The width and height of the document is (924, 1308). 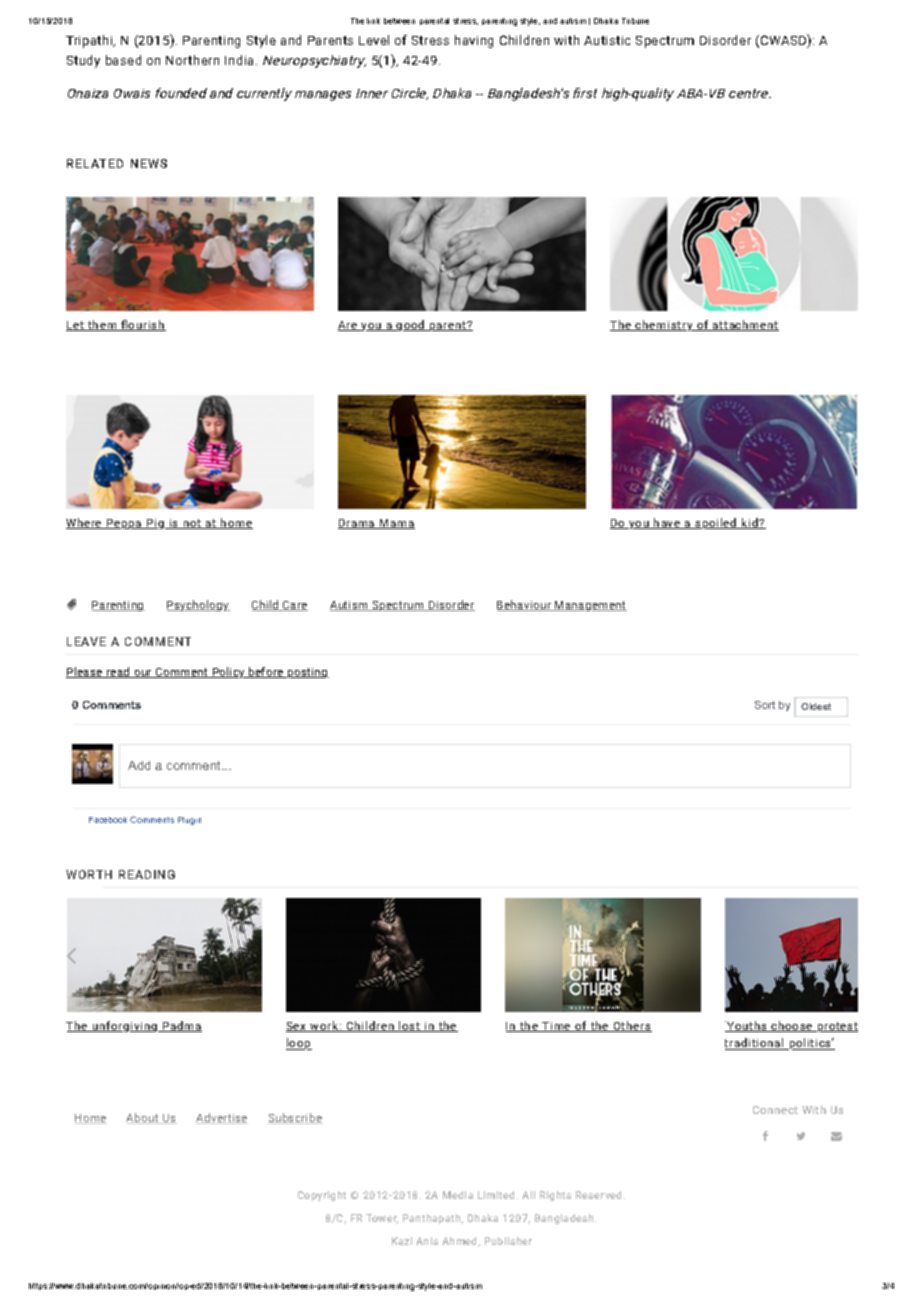 I want to click on Sort, so click(x=765, y=705).
